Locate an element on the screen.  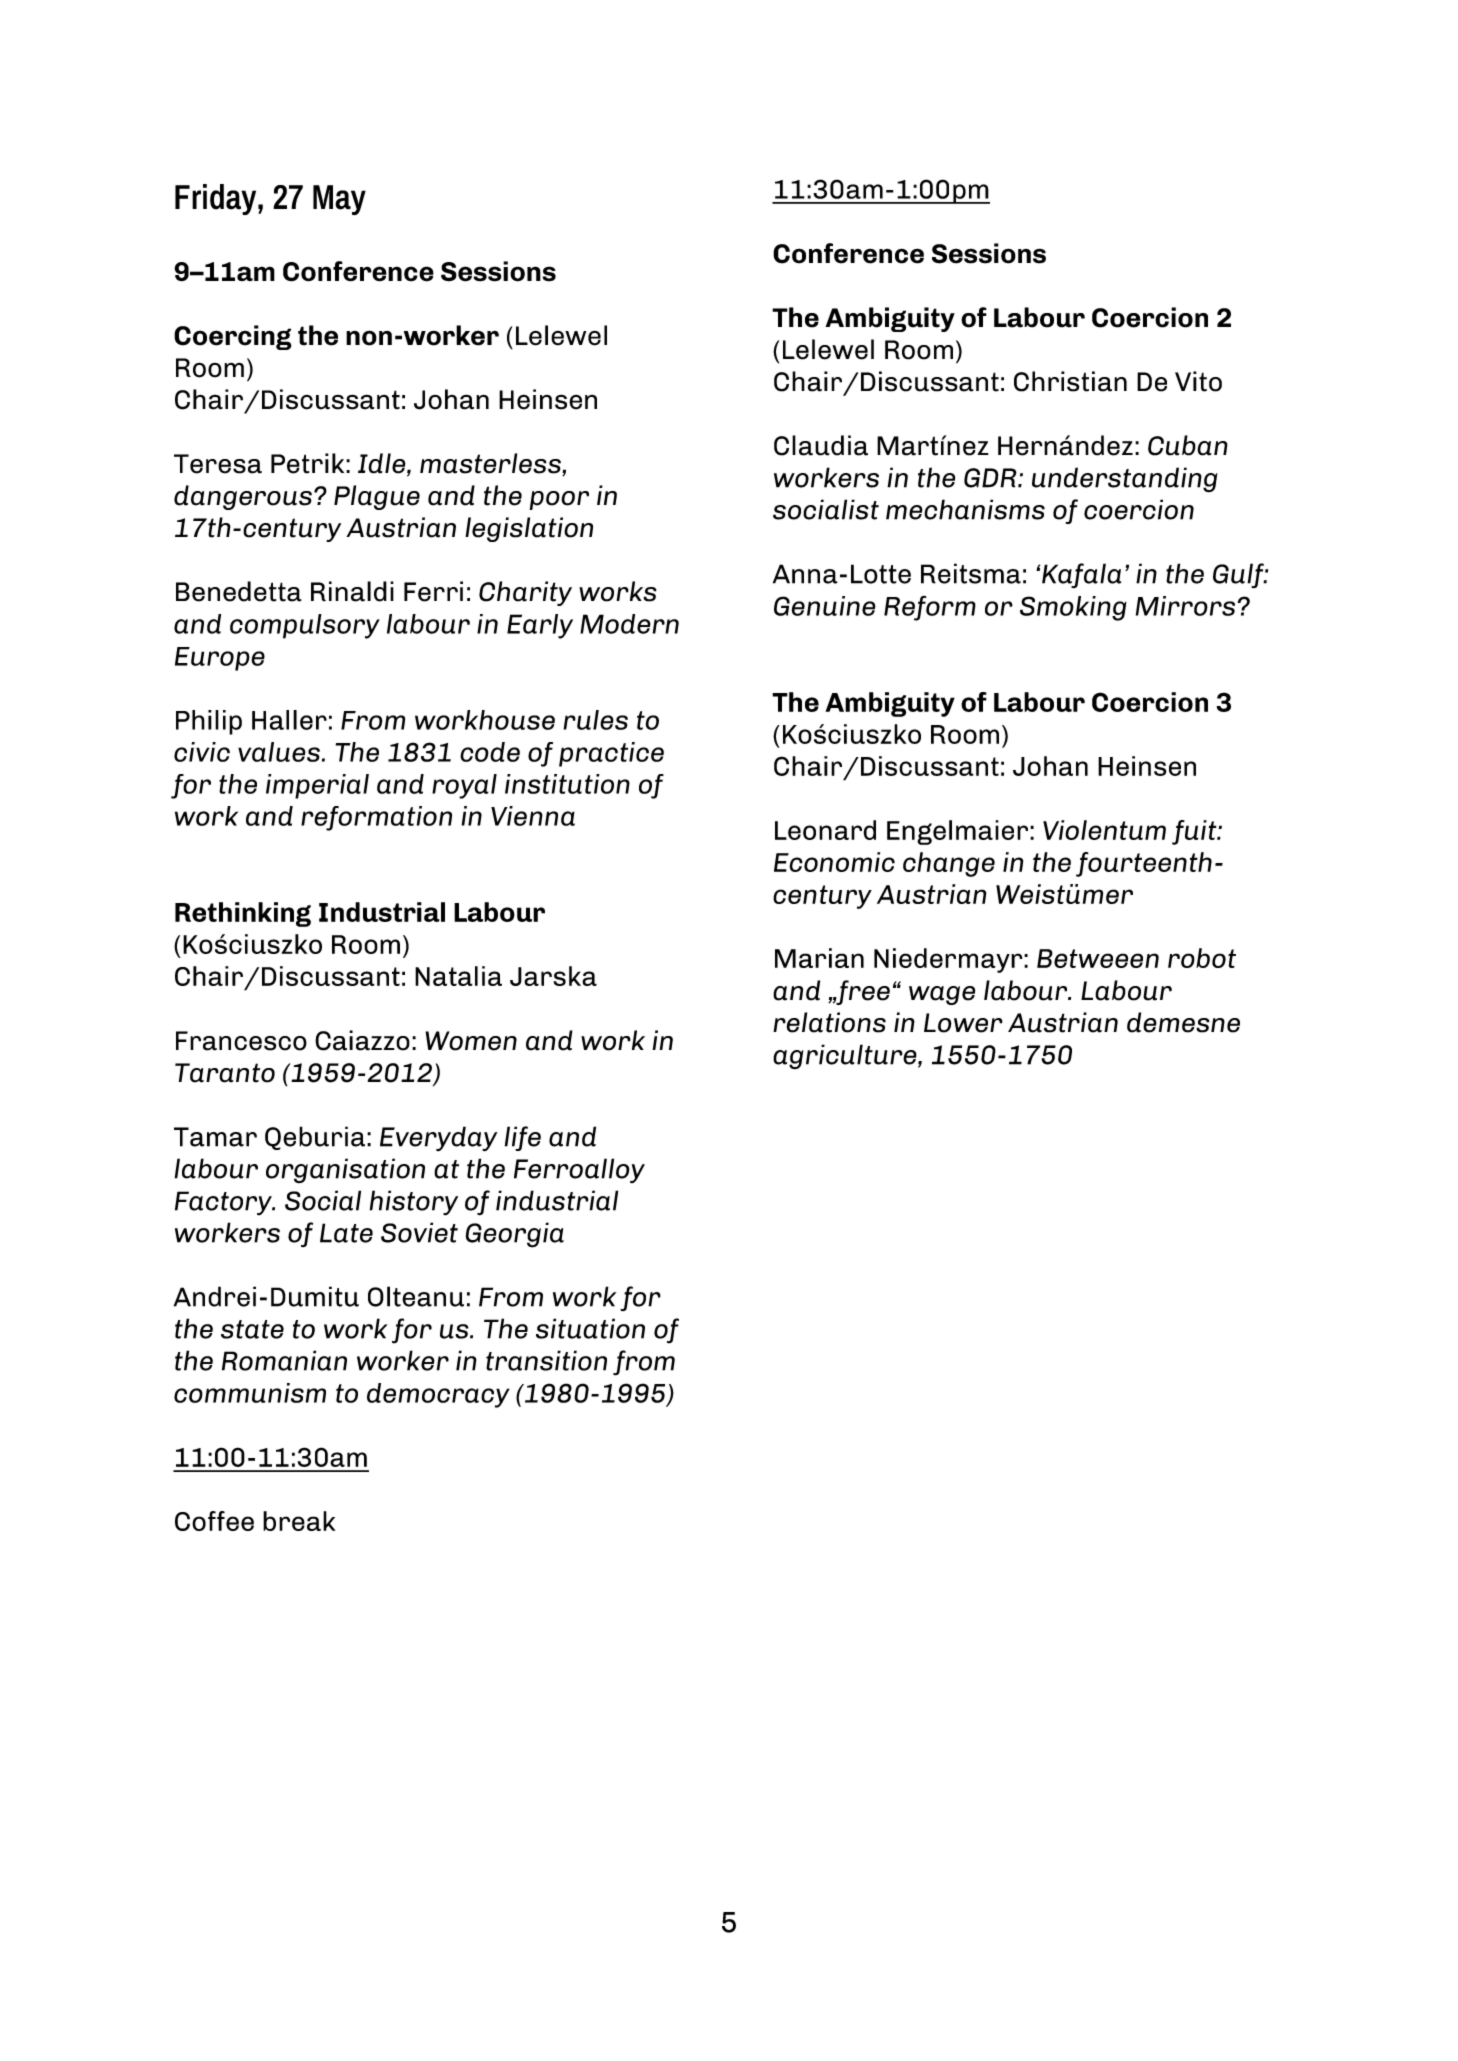
Lower is located at coordinates (963, 1023).
